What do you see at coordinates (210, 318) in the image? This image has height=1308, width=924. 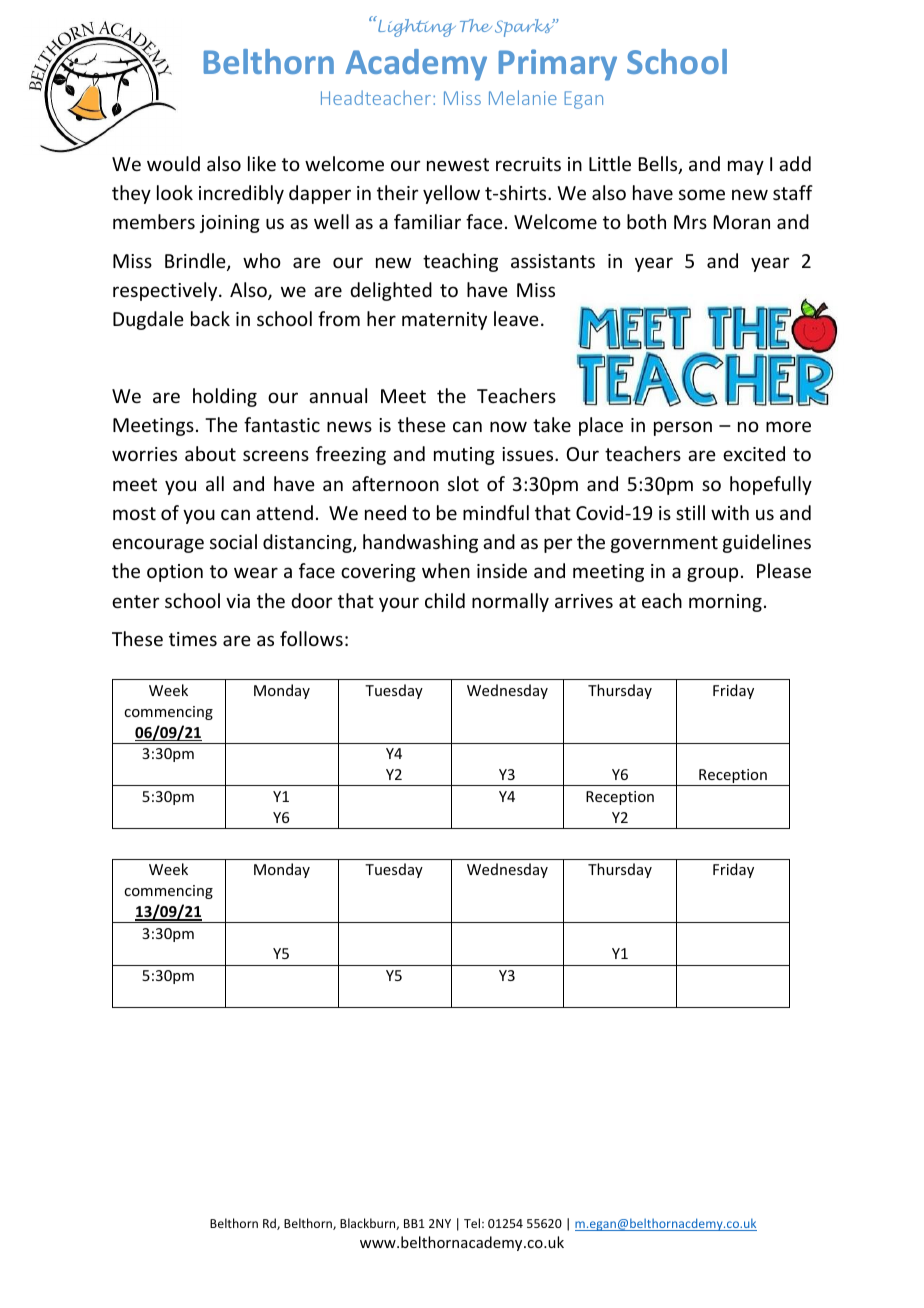 I see `back` at bounding box center [210, 318].
